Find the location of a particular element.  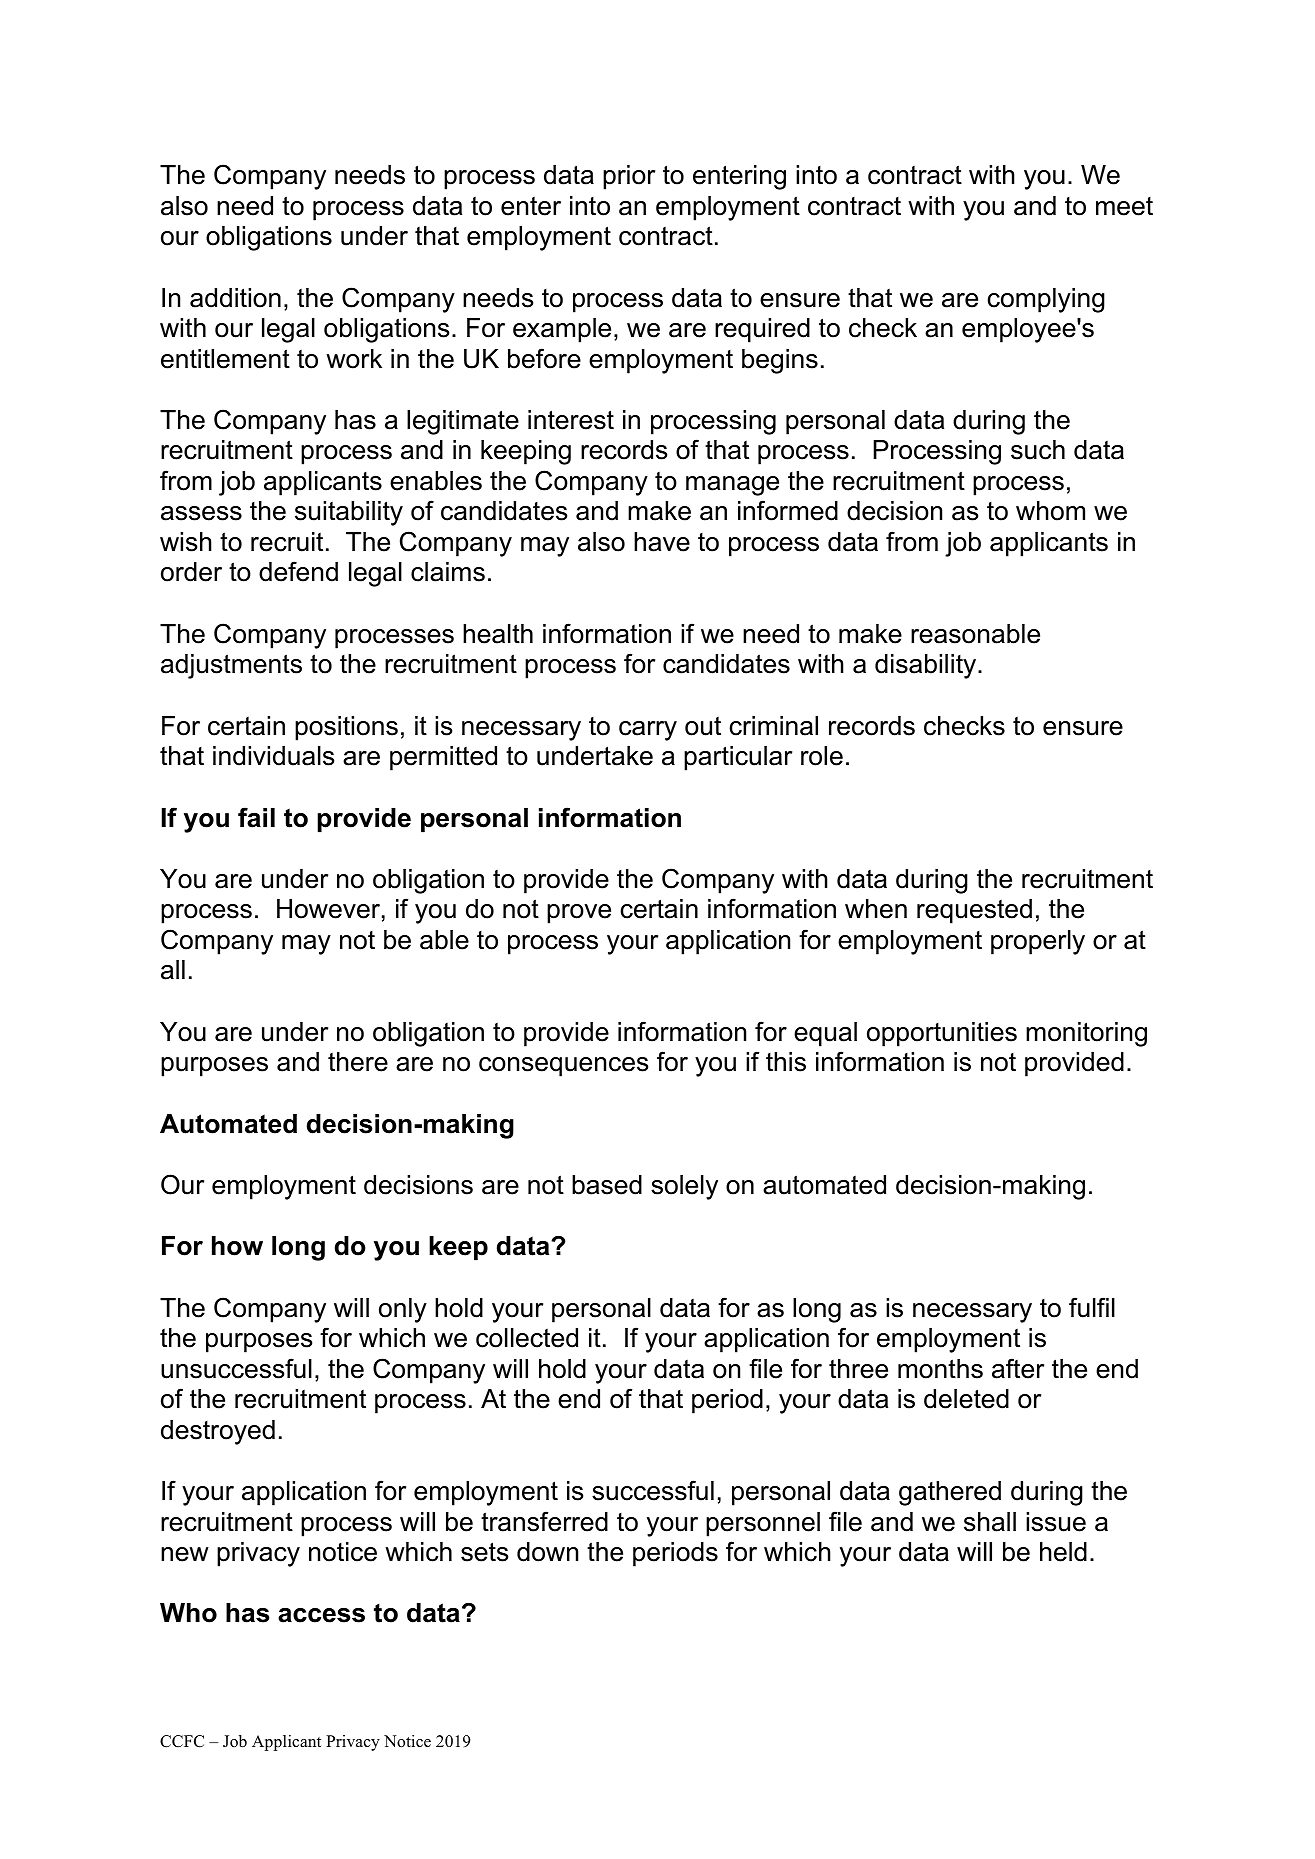

complying is located at coordinates (1046, 300).
